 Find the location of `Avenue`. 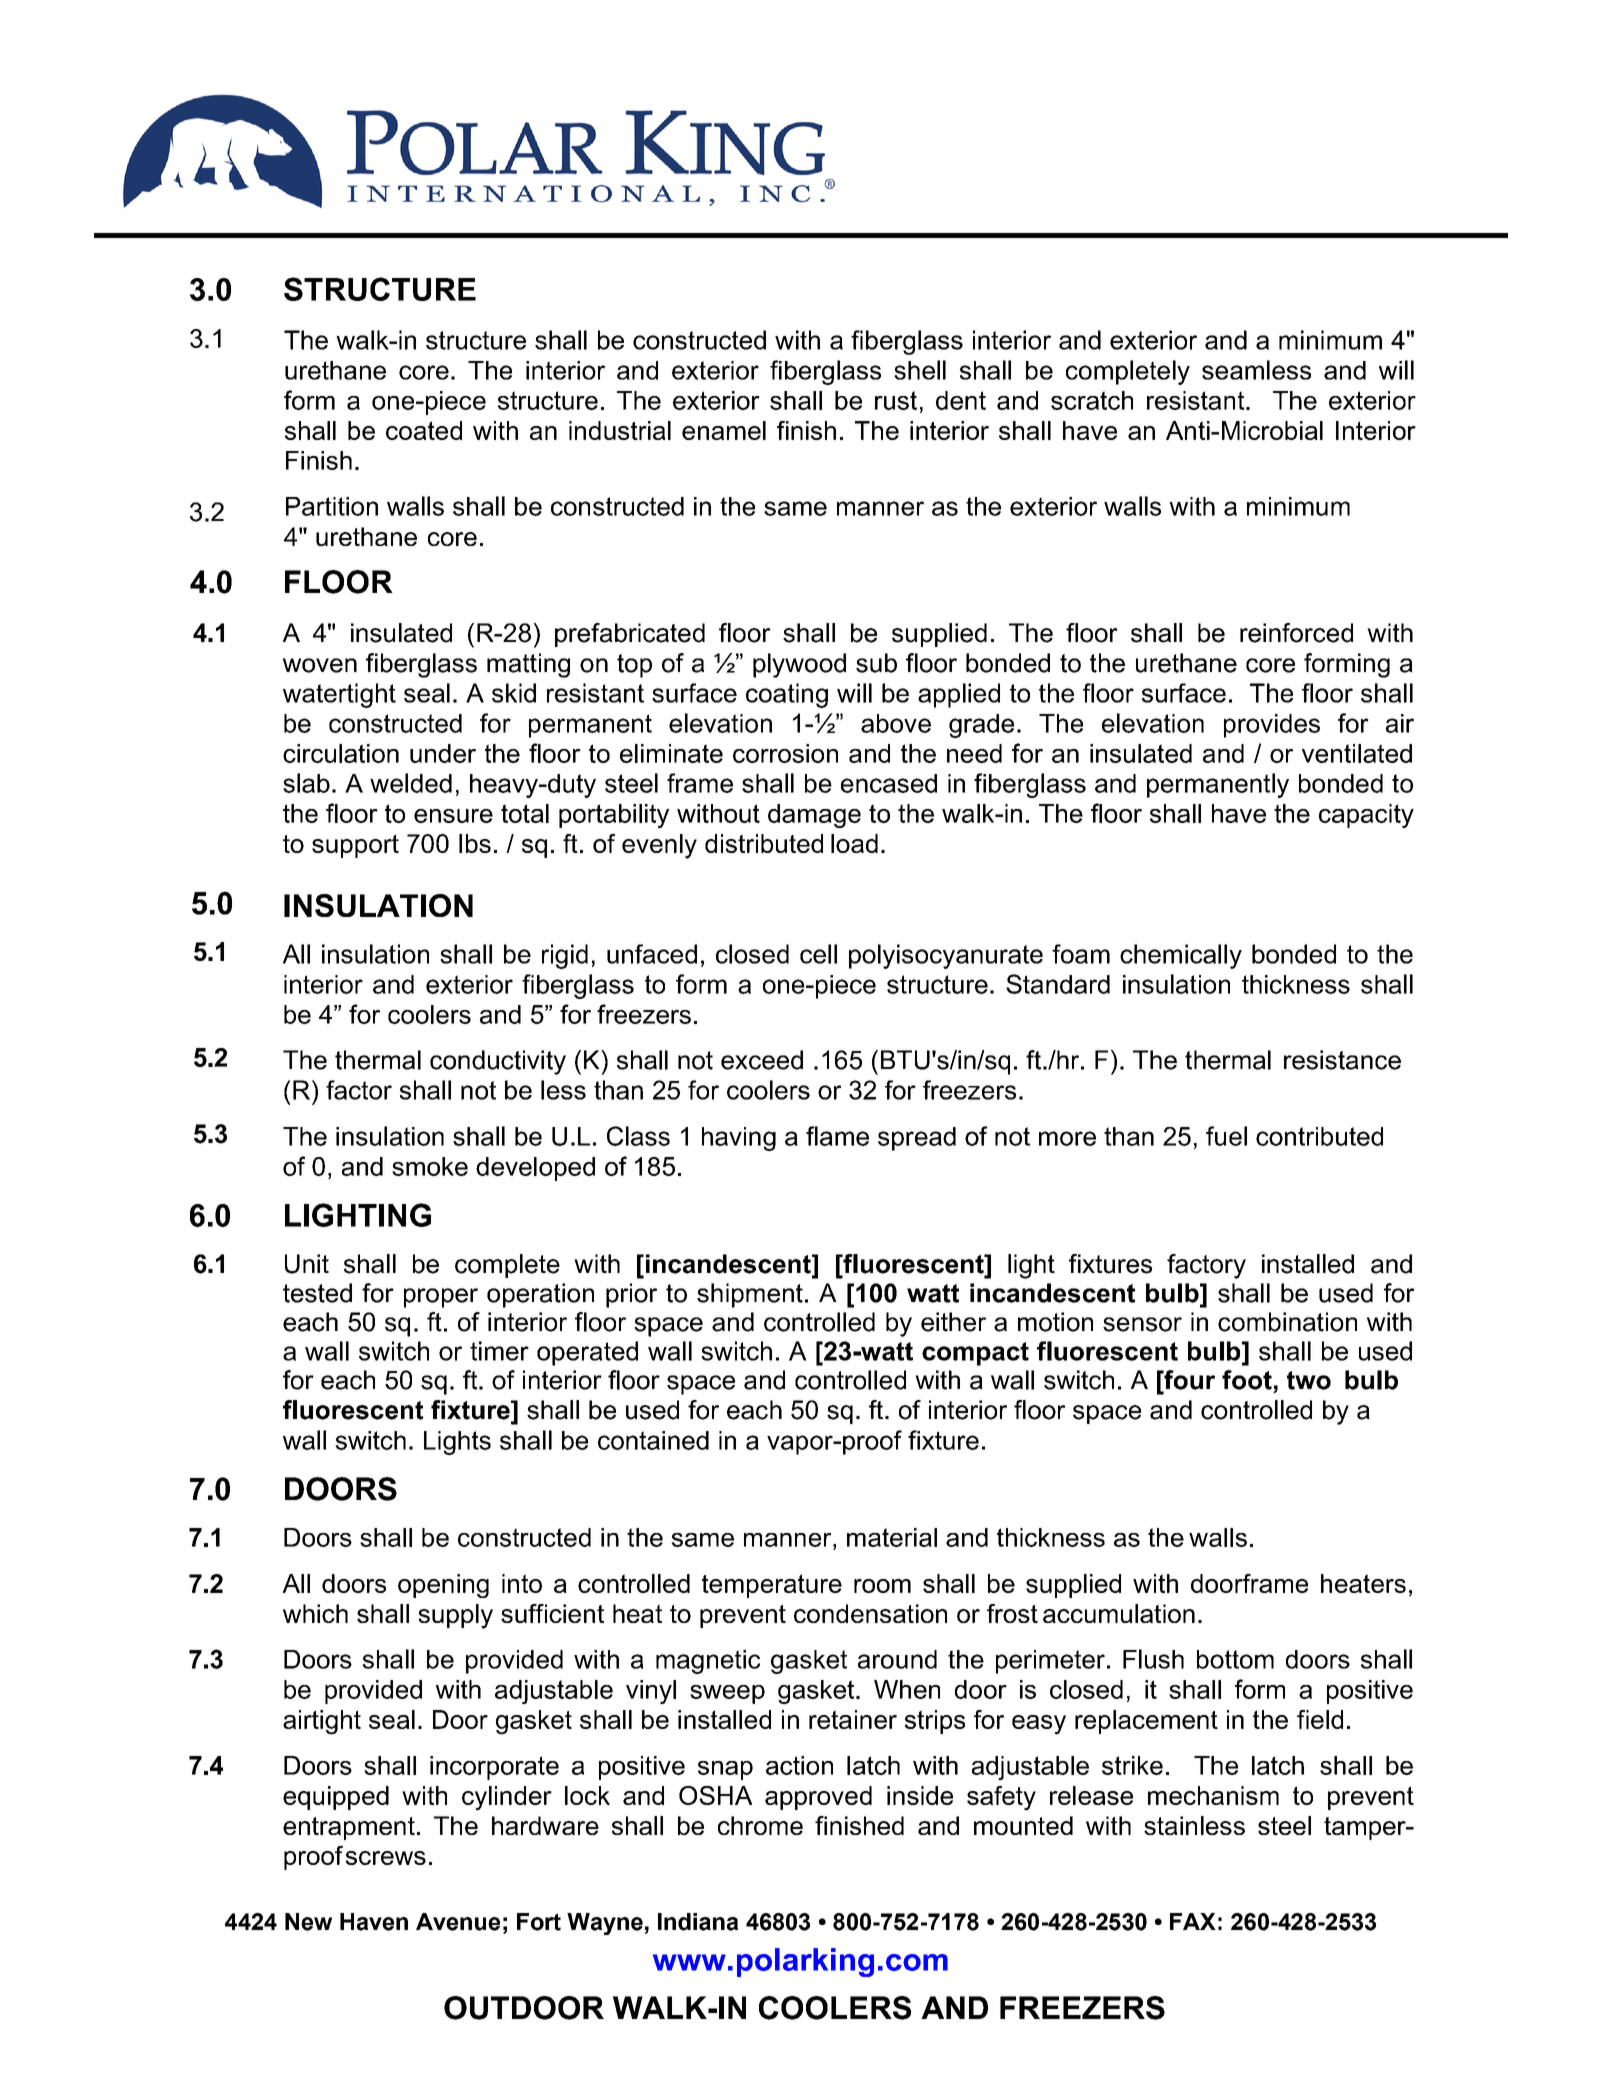

Avenue is located at coordinates (458, 1922).
